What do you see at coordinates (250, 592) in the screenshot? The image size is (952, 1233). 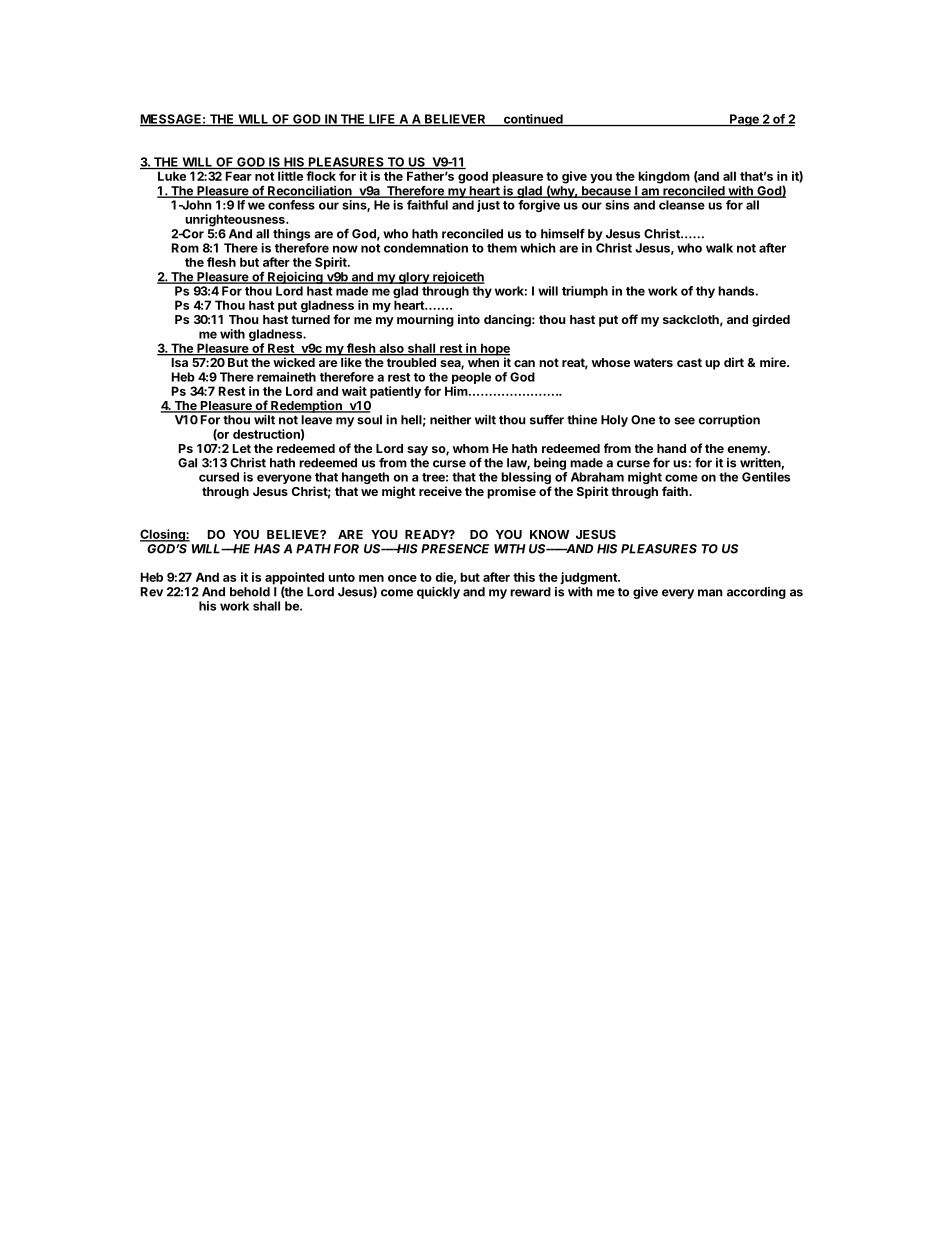 I see `behold` at bounding box center [250, 592].
